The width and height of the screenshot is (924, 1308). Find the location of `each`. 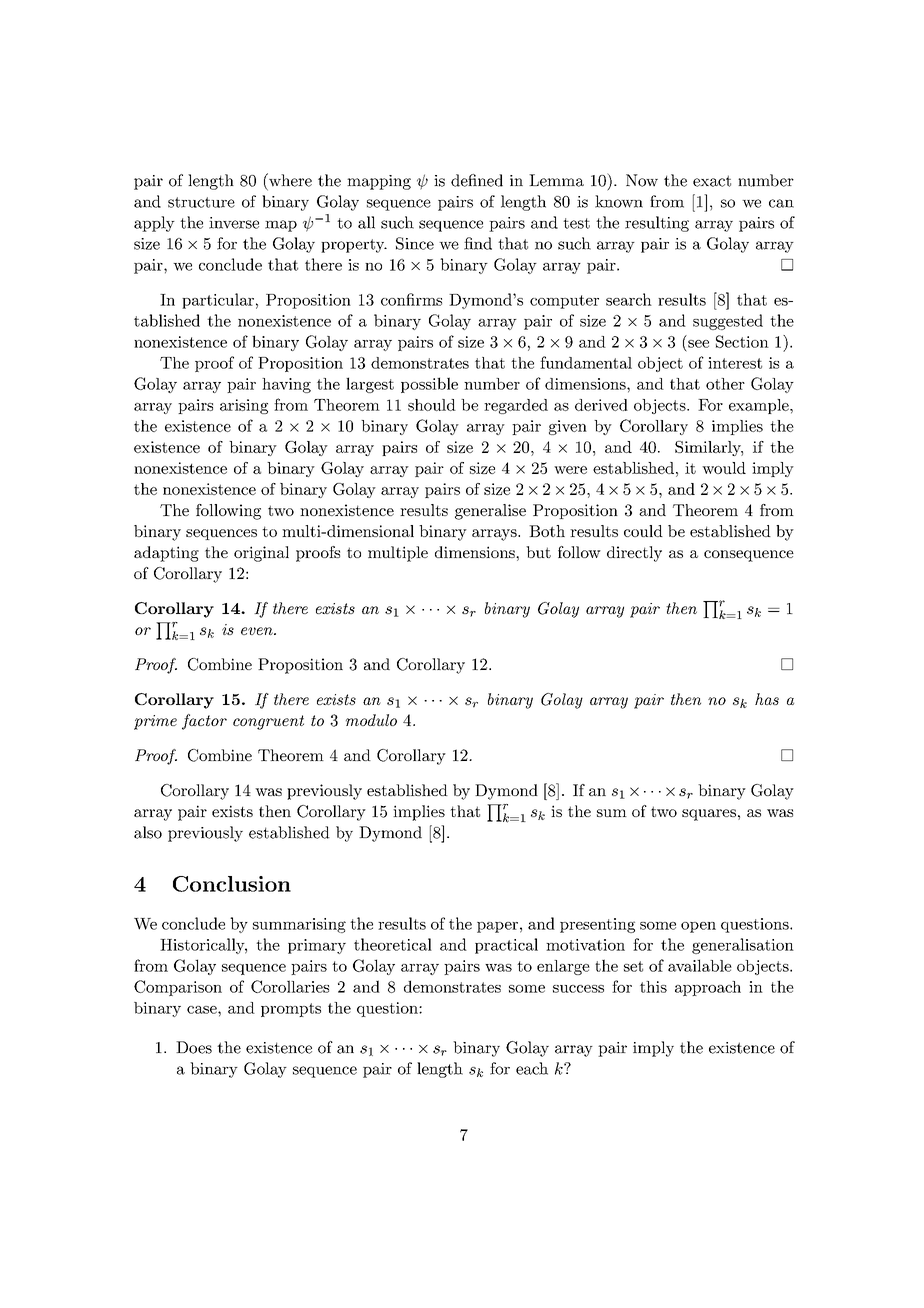

each is located at coordinates (532, 1068).
